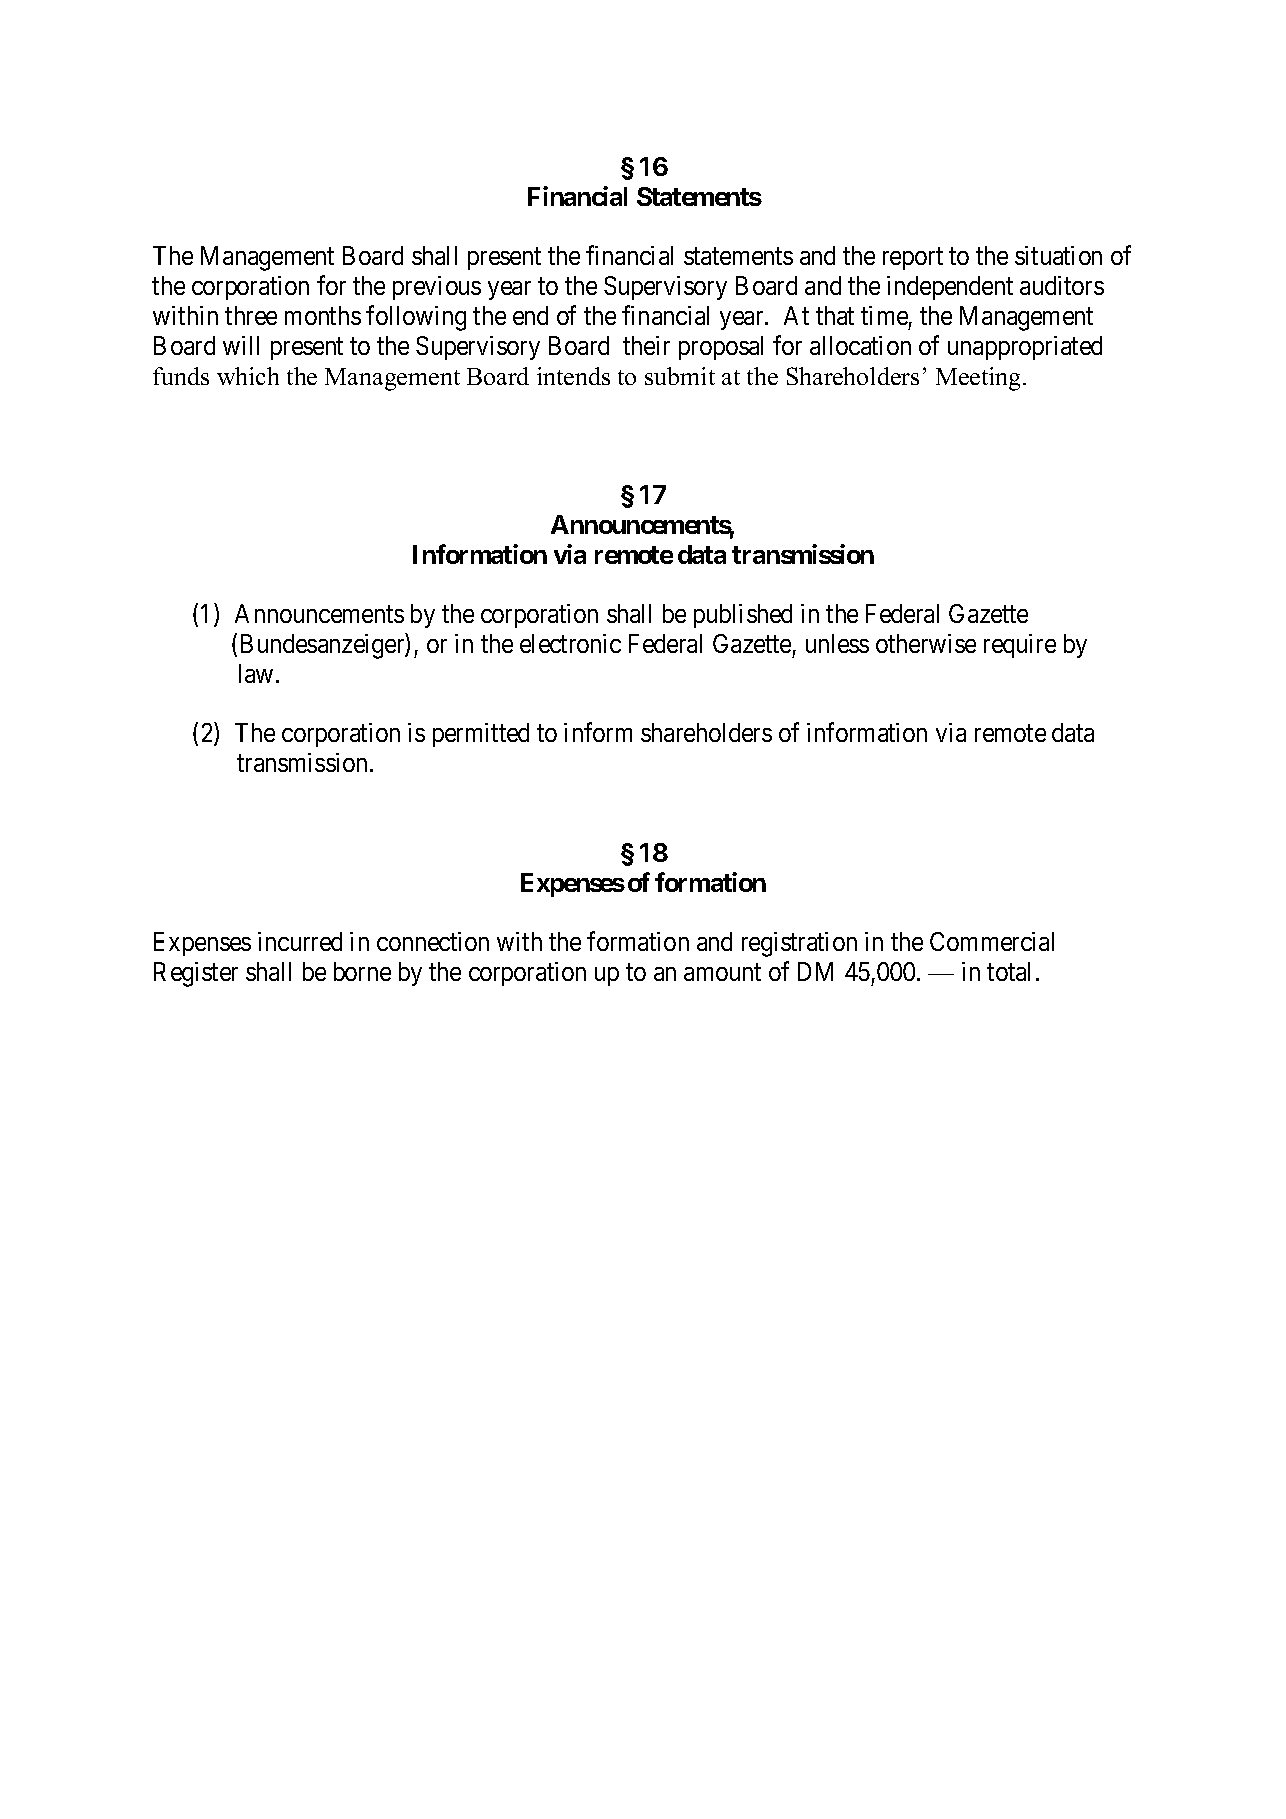 The image size is (1286, 1819). I want to click on Meeting, so click(980, 379).
